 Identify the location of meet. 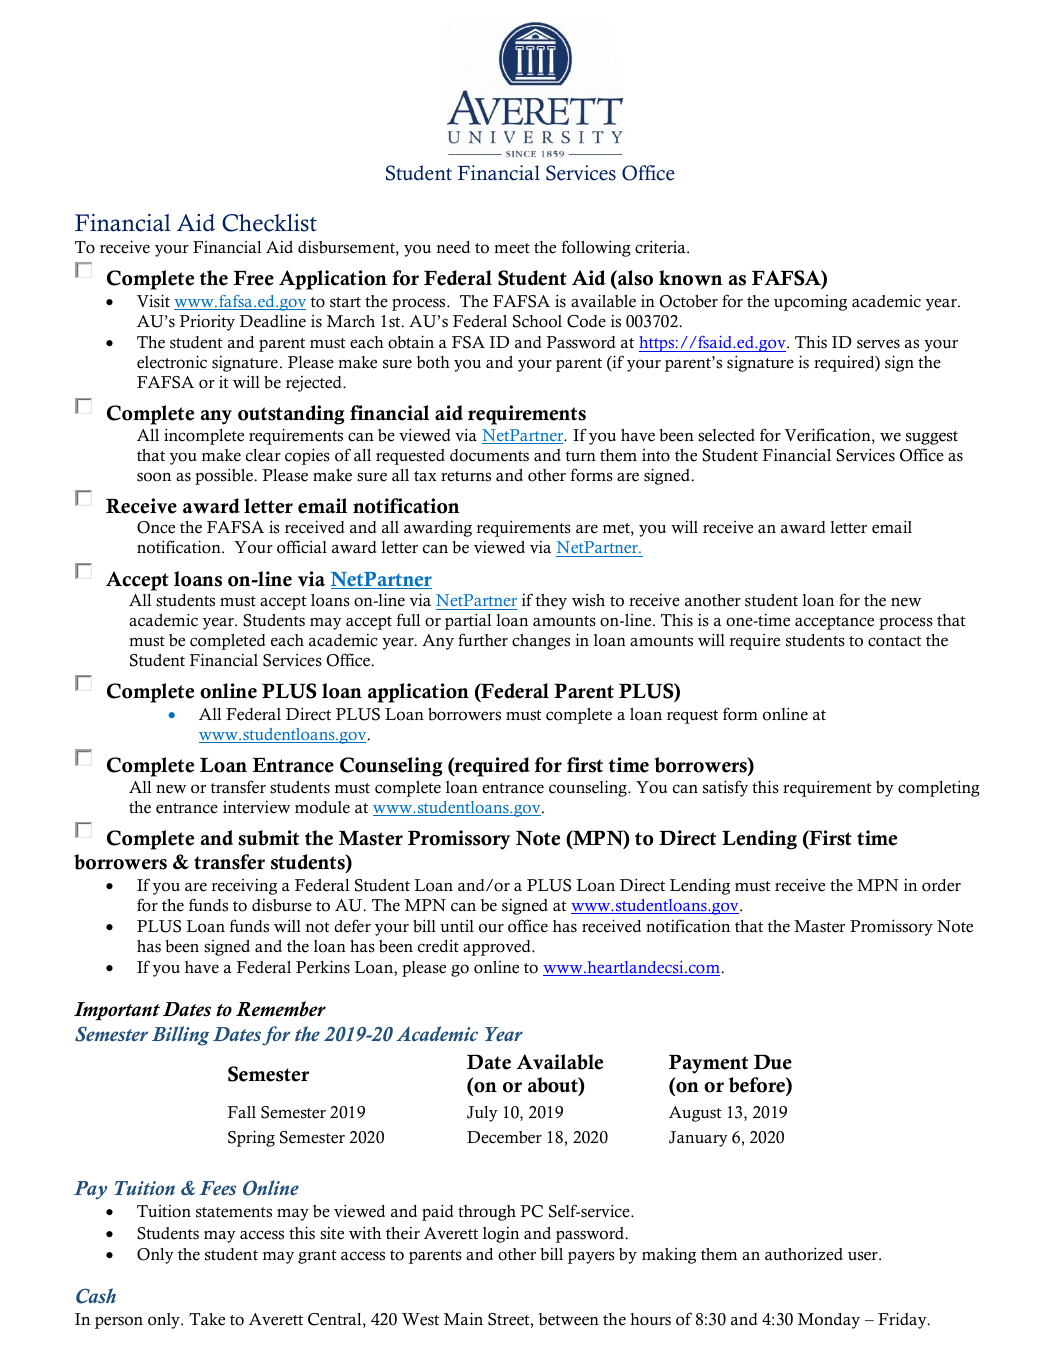
(512, 248).
